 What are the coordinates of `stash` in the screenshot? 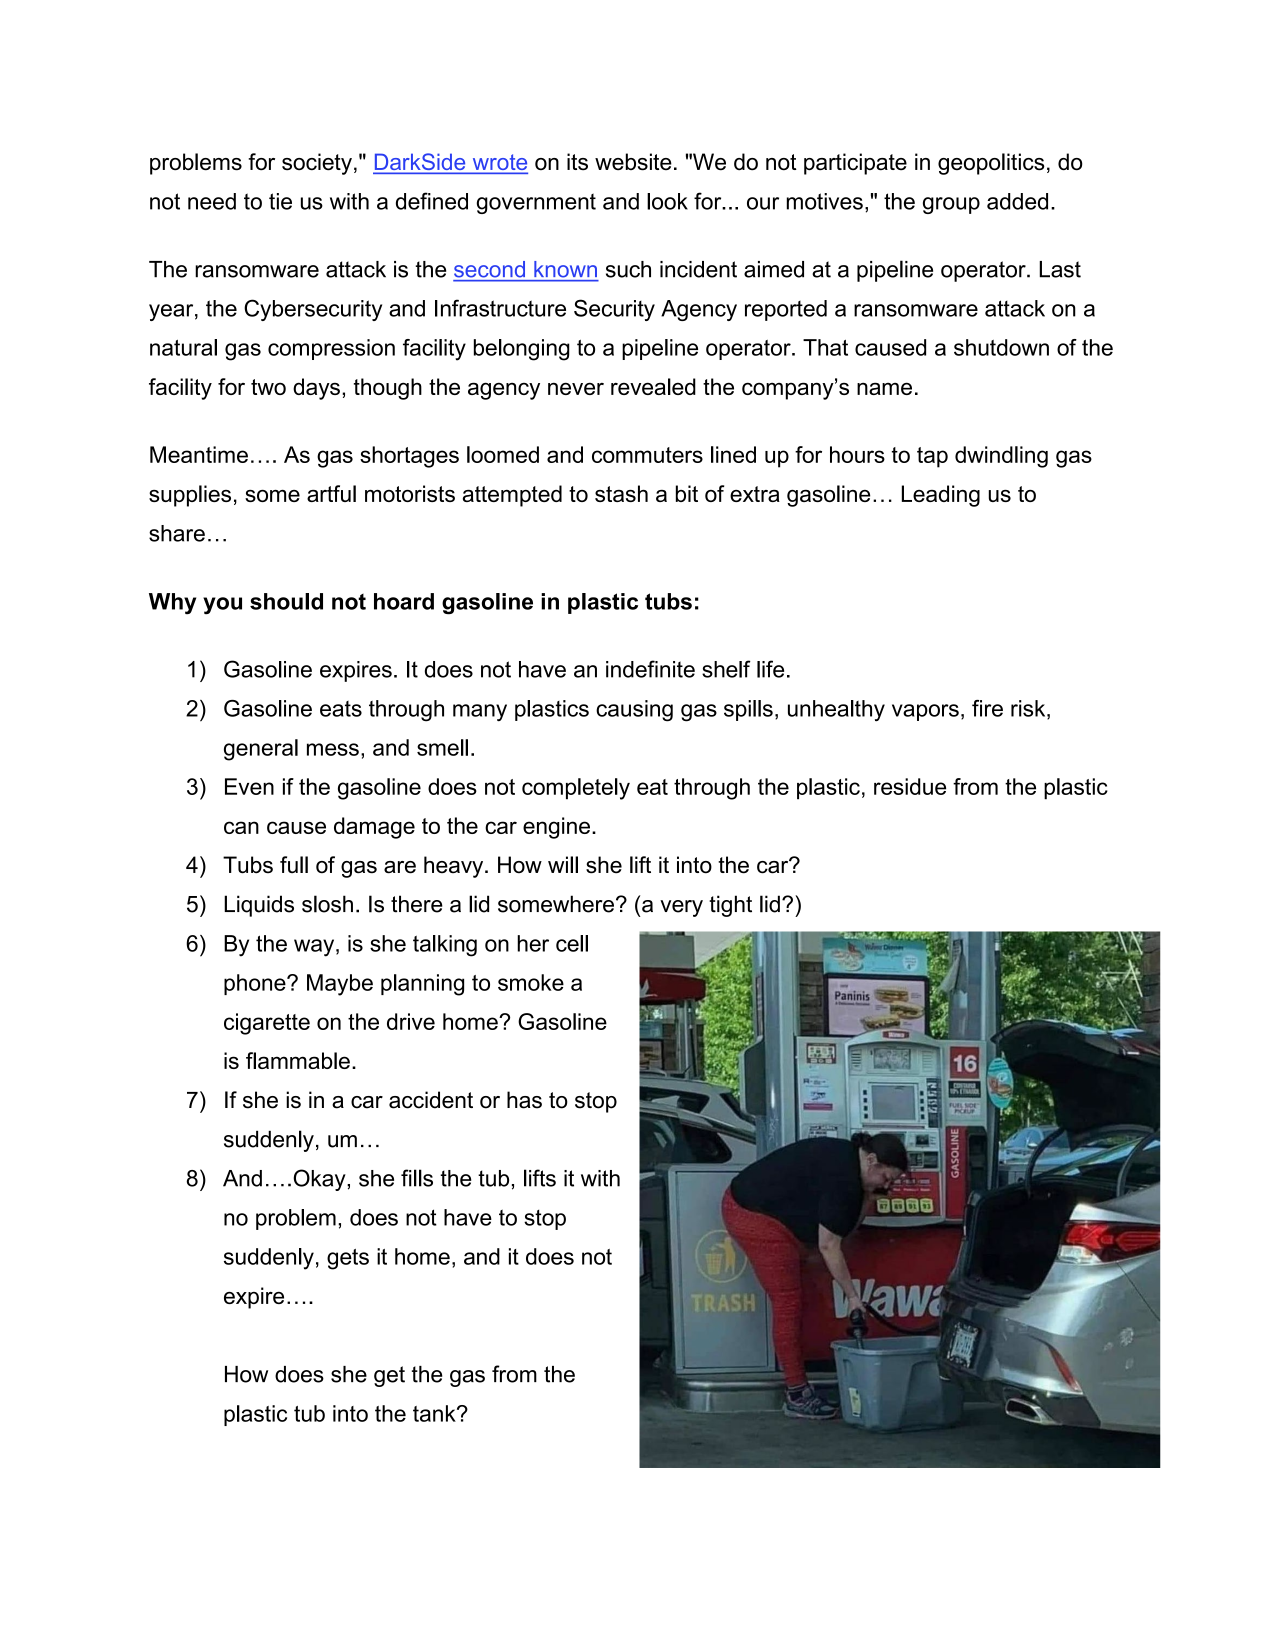 It's located at (621, 493).
